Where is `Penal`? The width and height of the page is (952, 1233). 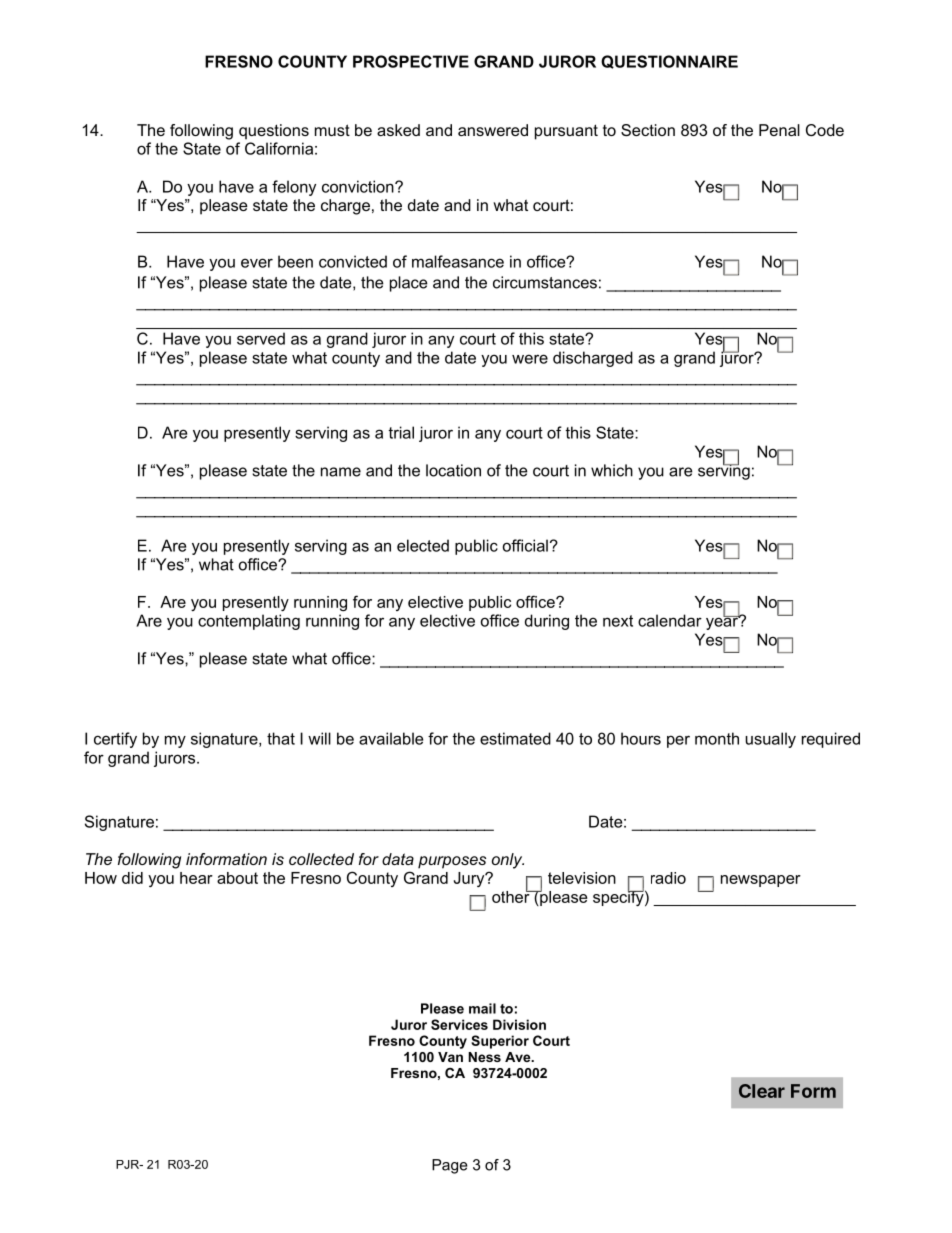
Penal is located at coordinates (779, 130).
